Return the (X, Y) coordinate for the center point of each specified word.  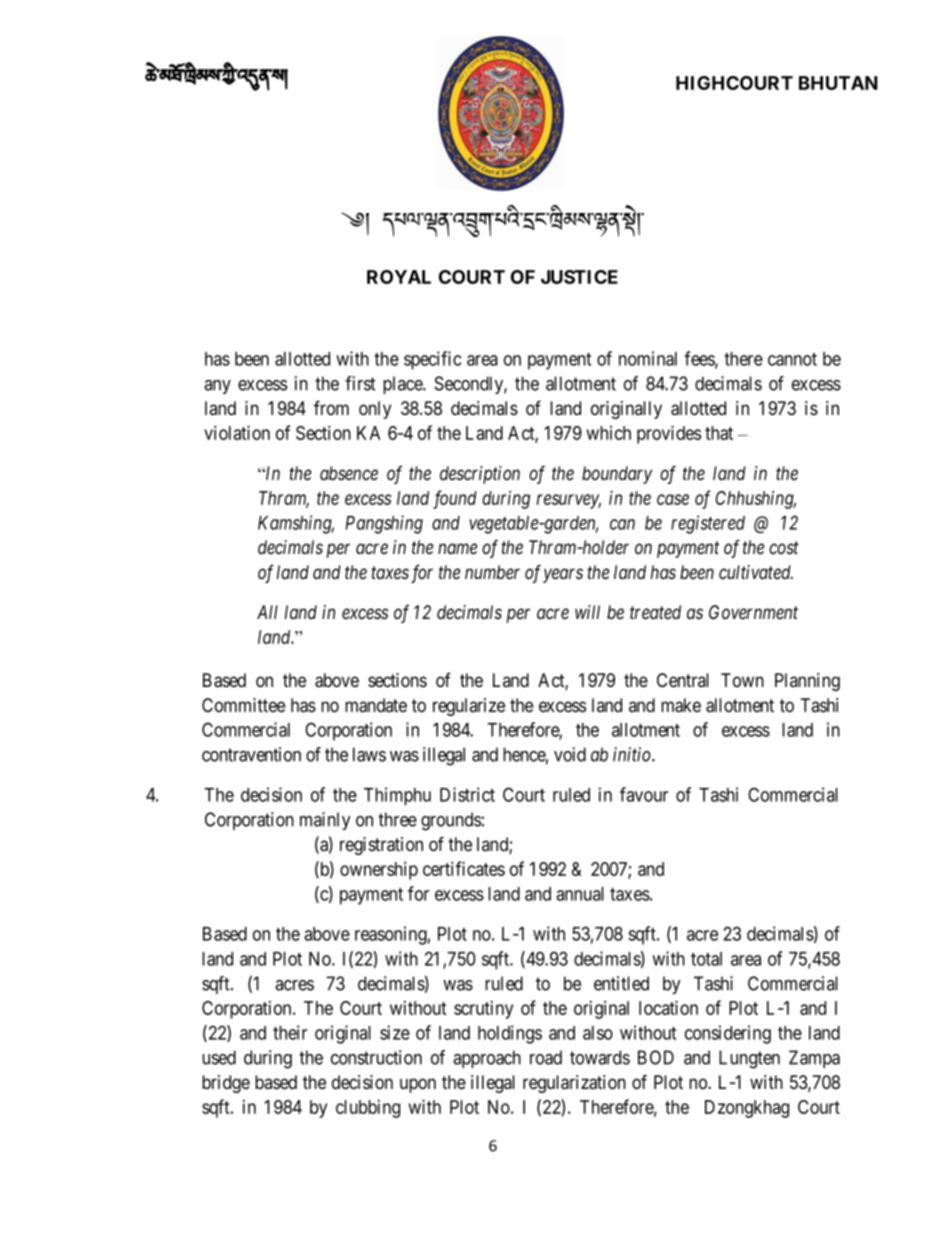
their (290, 1032)
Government (753, 612)
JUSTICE (579, 277)
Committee (243, 705)
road (546, 1057)
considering (728, 1034)
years (563, 575)
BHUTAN (838, 83)
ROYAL (399, 277)
